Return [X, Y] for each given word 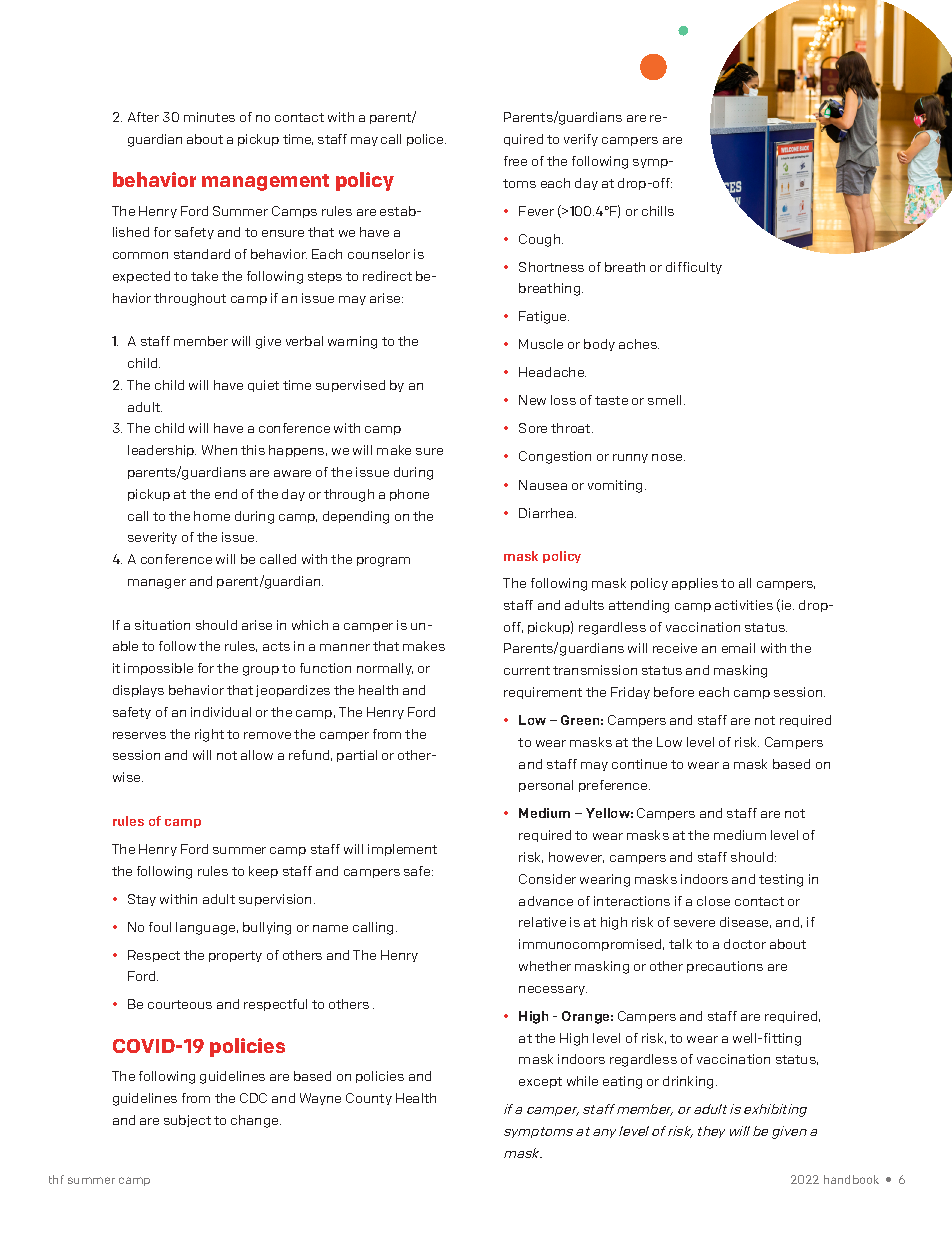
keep [263, 872]
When [219, 450]
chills [658, 211]
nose [668, 457]
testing [781, 880]
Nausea [543, 485]
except [540, 1082]
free [515, 161]
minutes [209, 117]
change [256, 1121]
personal [546, 786]
